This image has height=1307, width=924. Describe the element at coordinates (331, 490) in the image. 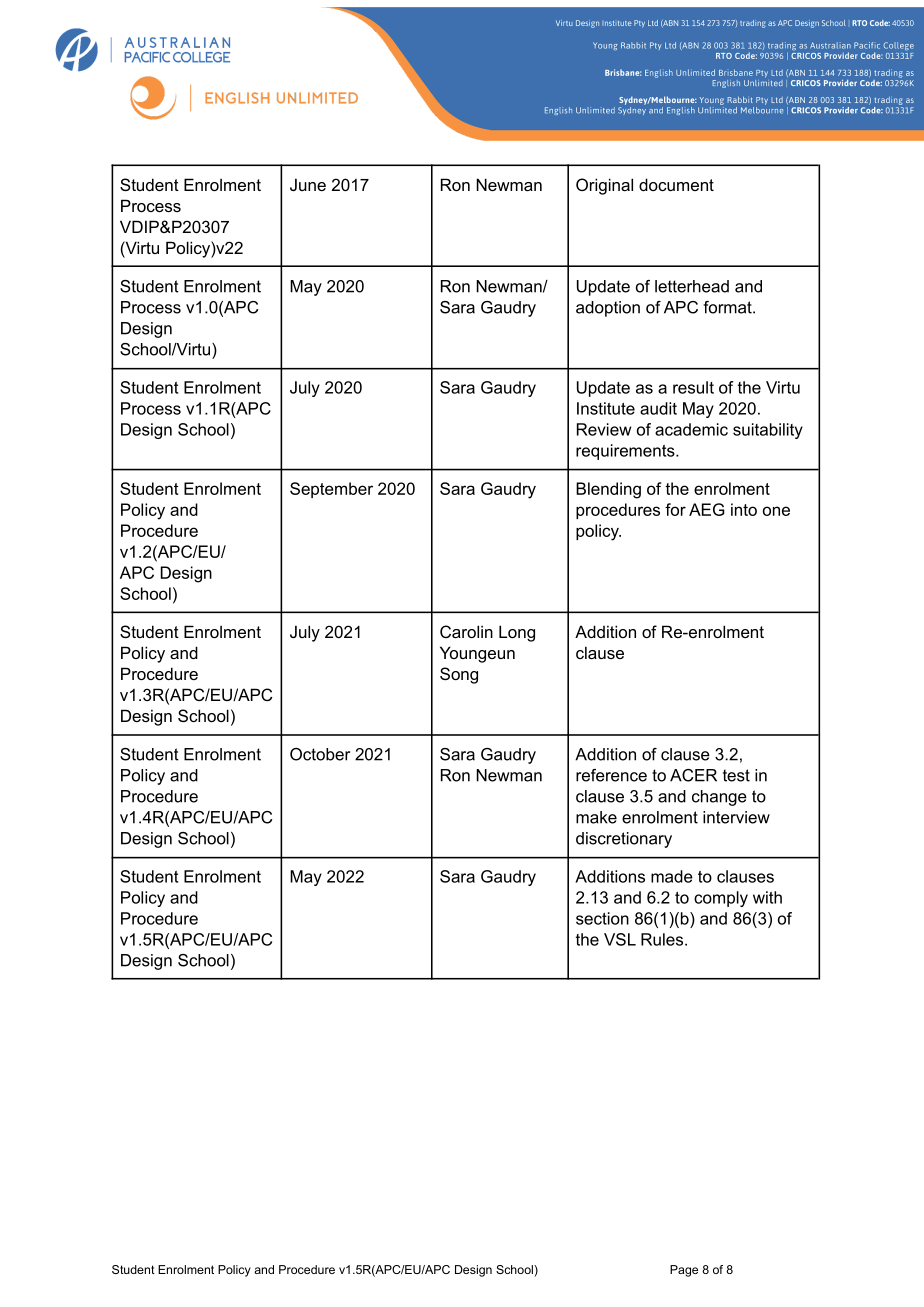

I see `September` at that location.
